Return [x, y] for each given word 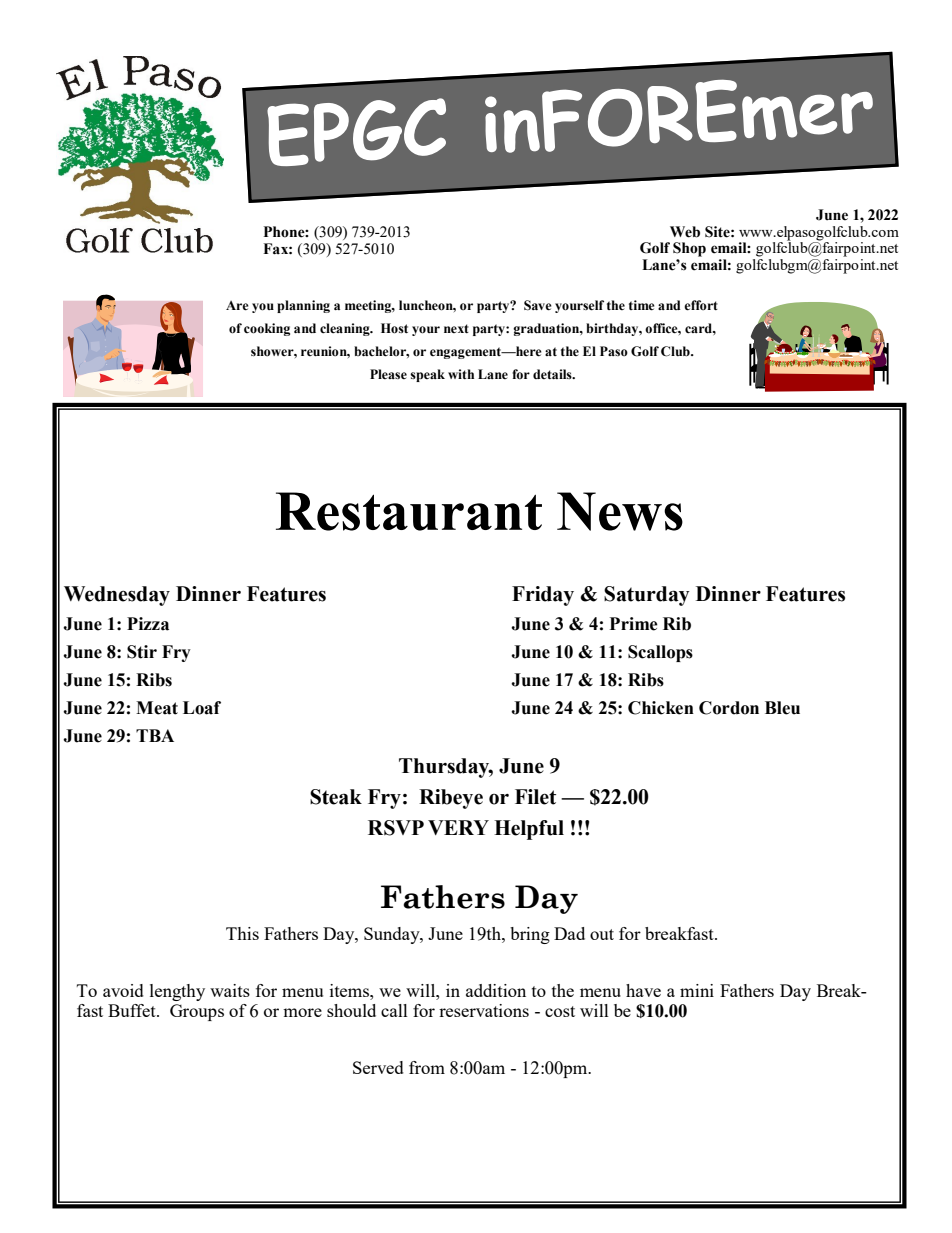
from [427, 1067]
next [456, 328]
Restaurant [409, 511]
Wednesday [117, 596]
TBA [155, 735]
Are [237, 306]
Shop [689, 249]
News [620, 511]
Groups [197, 1012]
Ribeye [451, 799]
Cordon [729, 708]
